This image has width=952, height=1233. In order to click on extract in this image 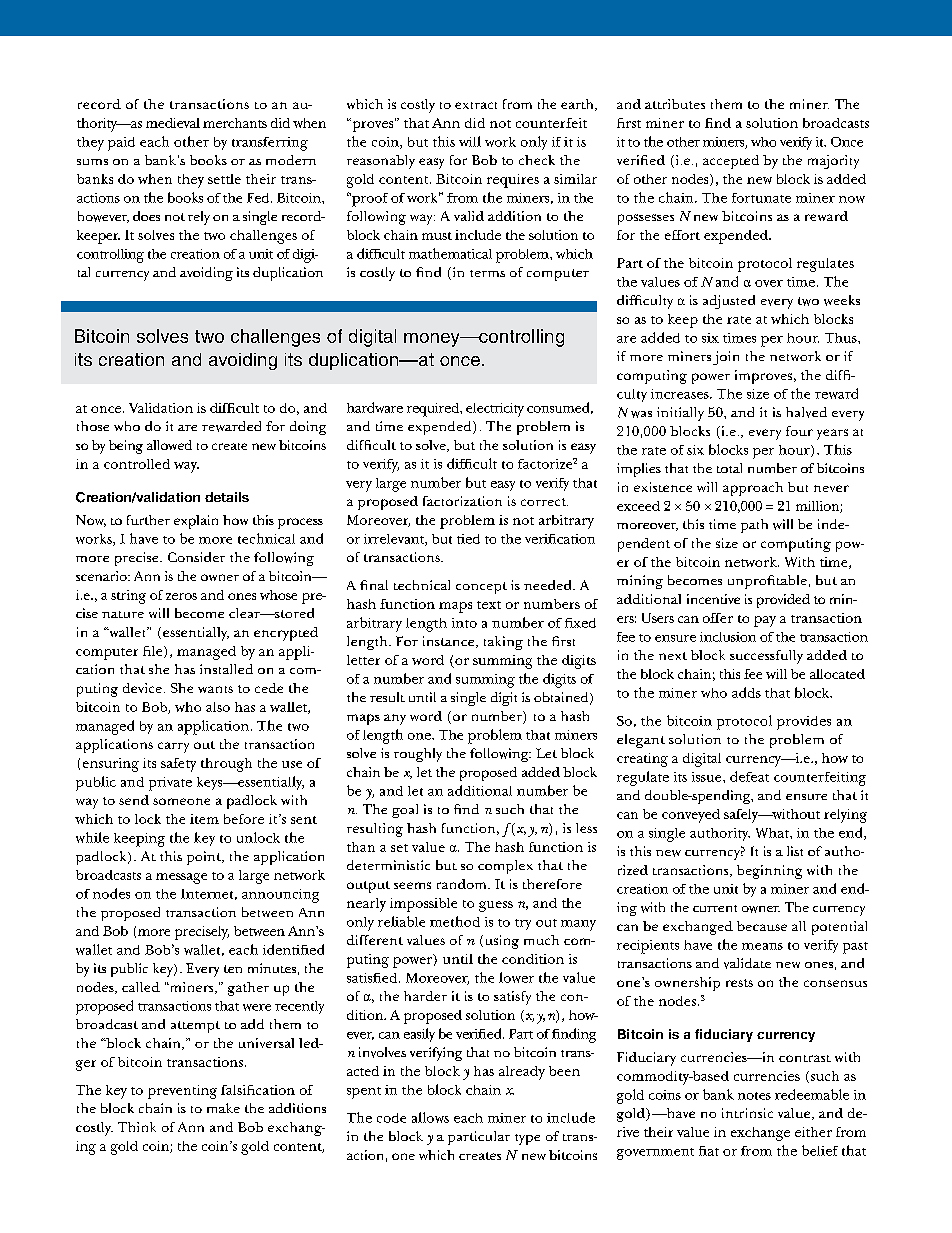, I will do `click(476, 105)`.
